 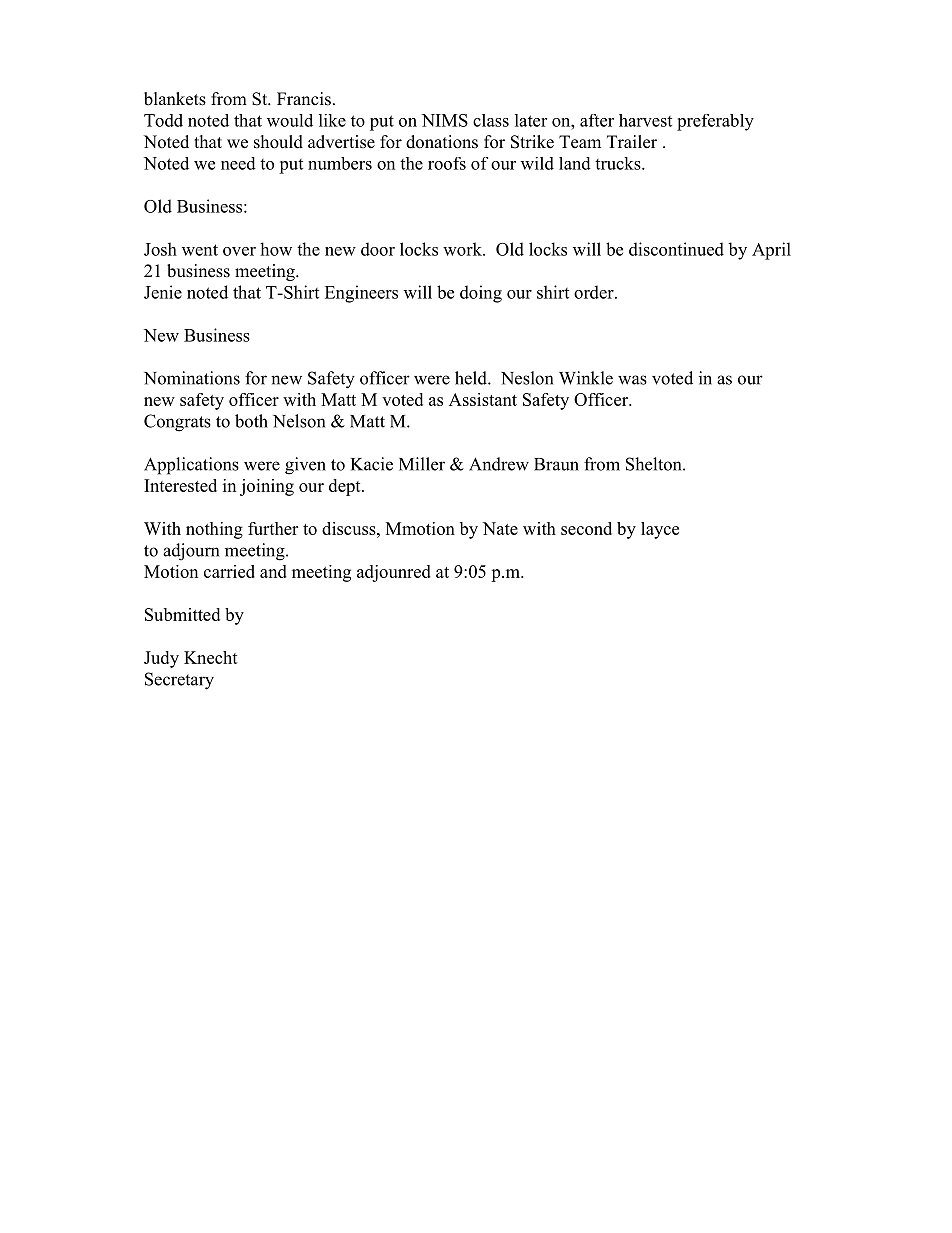 I want to click on was, so click(x=632, y=380).
